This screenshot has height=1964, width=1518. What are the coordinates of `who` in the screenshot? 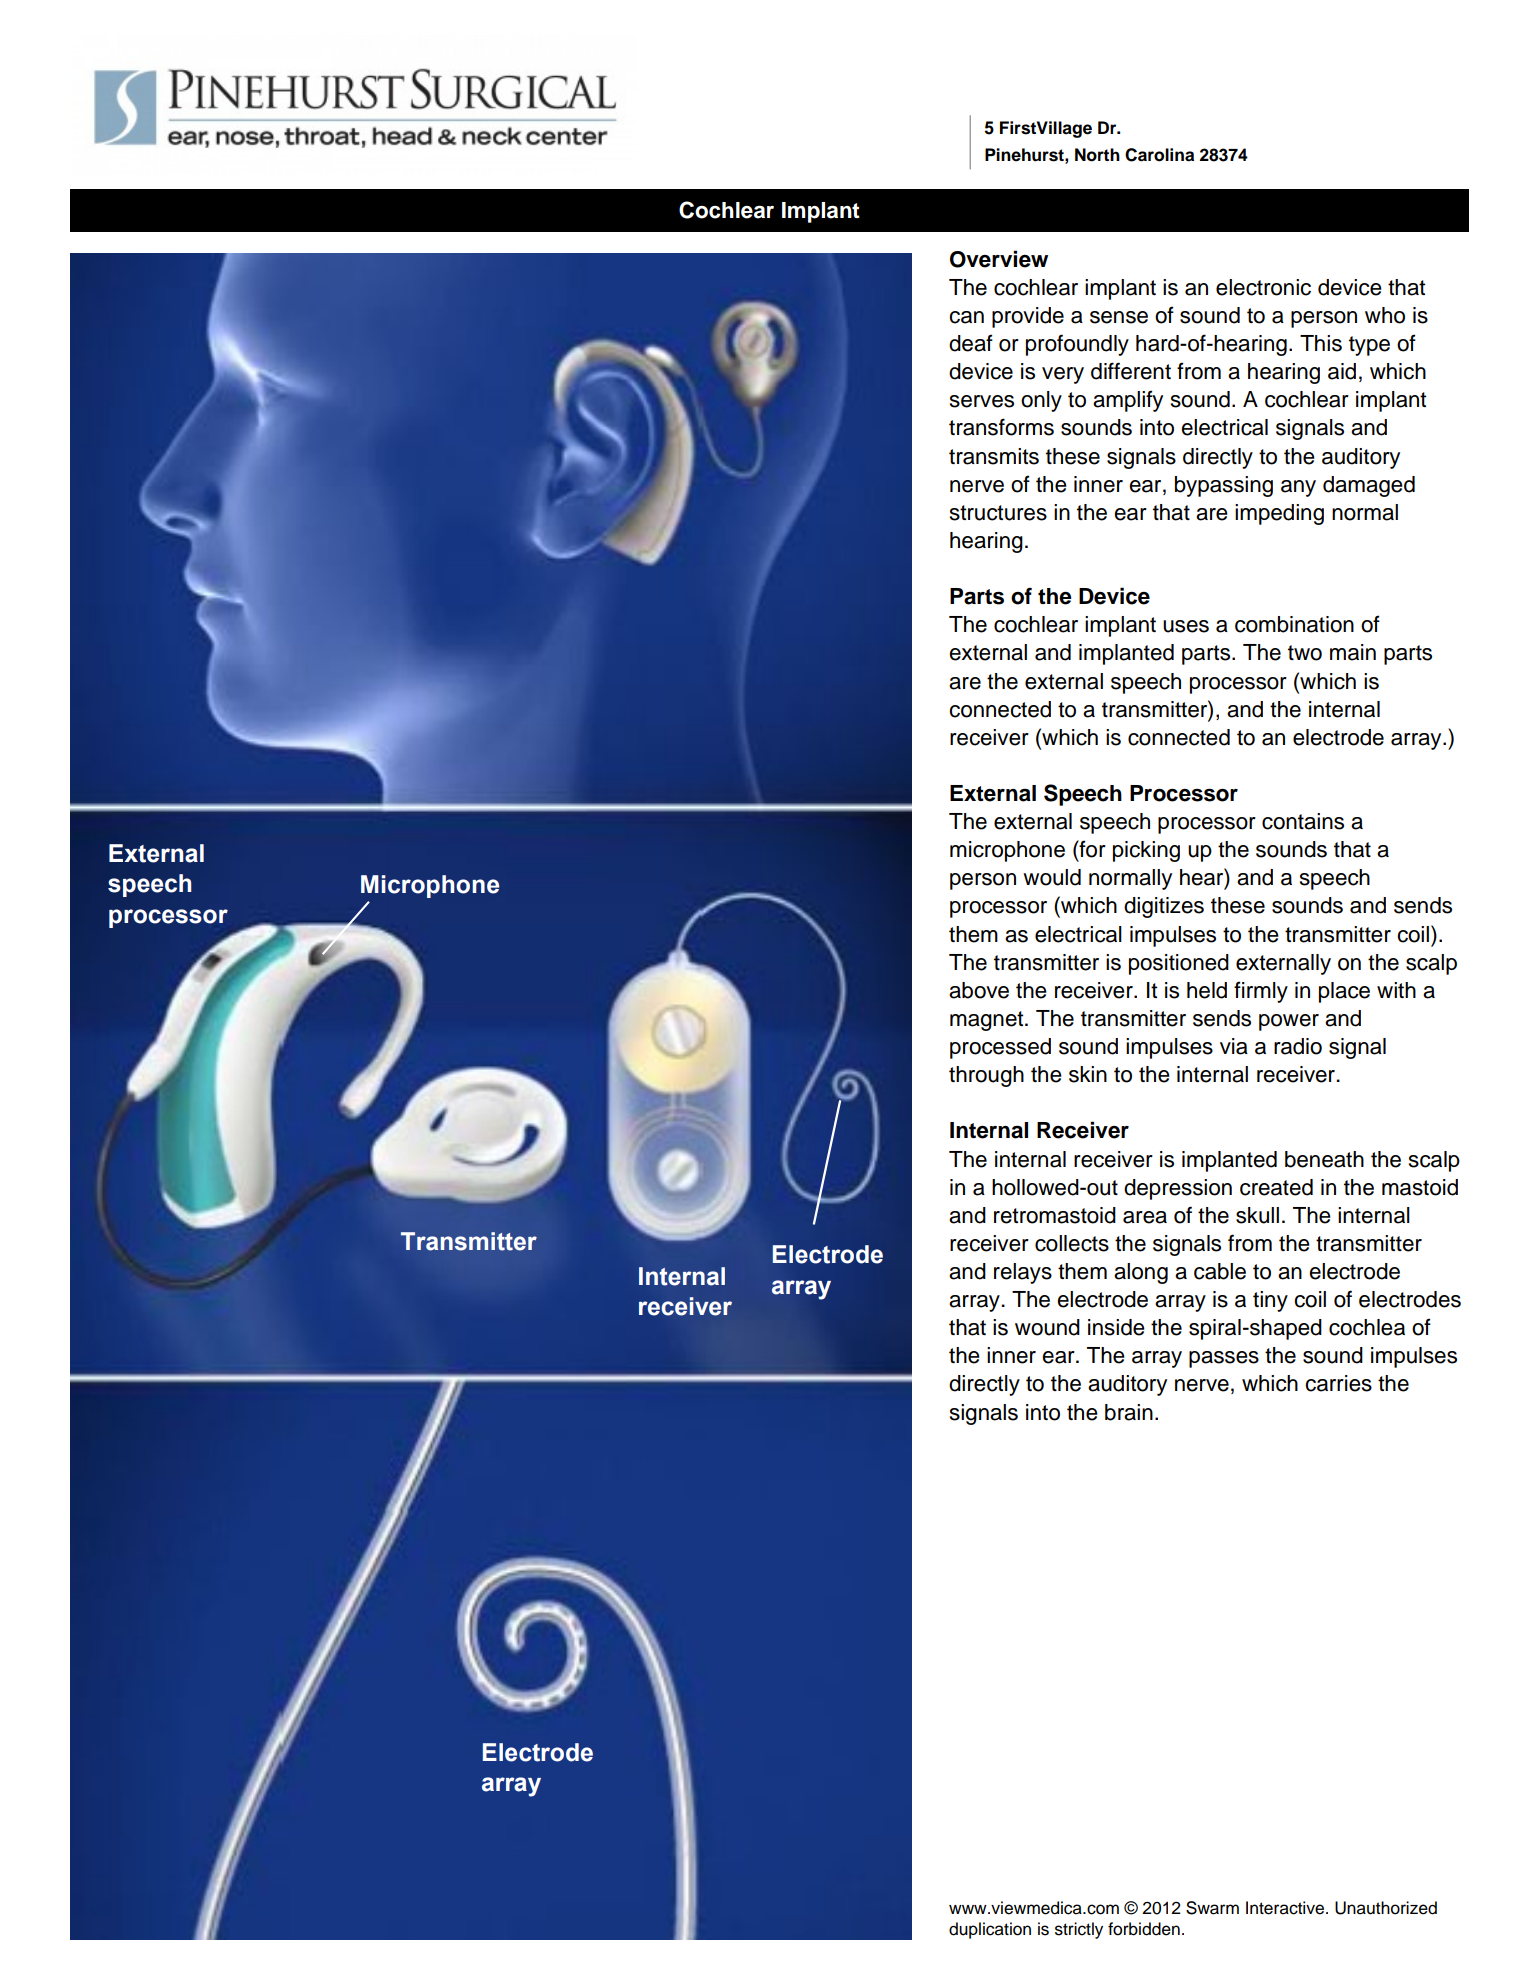 It's located at (1385, 315).
